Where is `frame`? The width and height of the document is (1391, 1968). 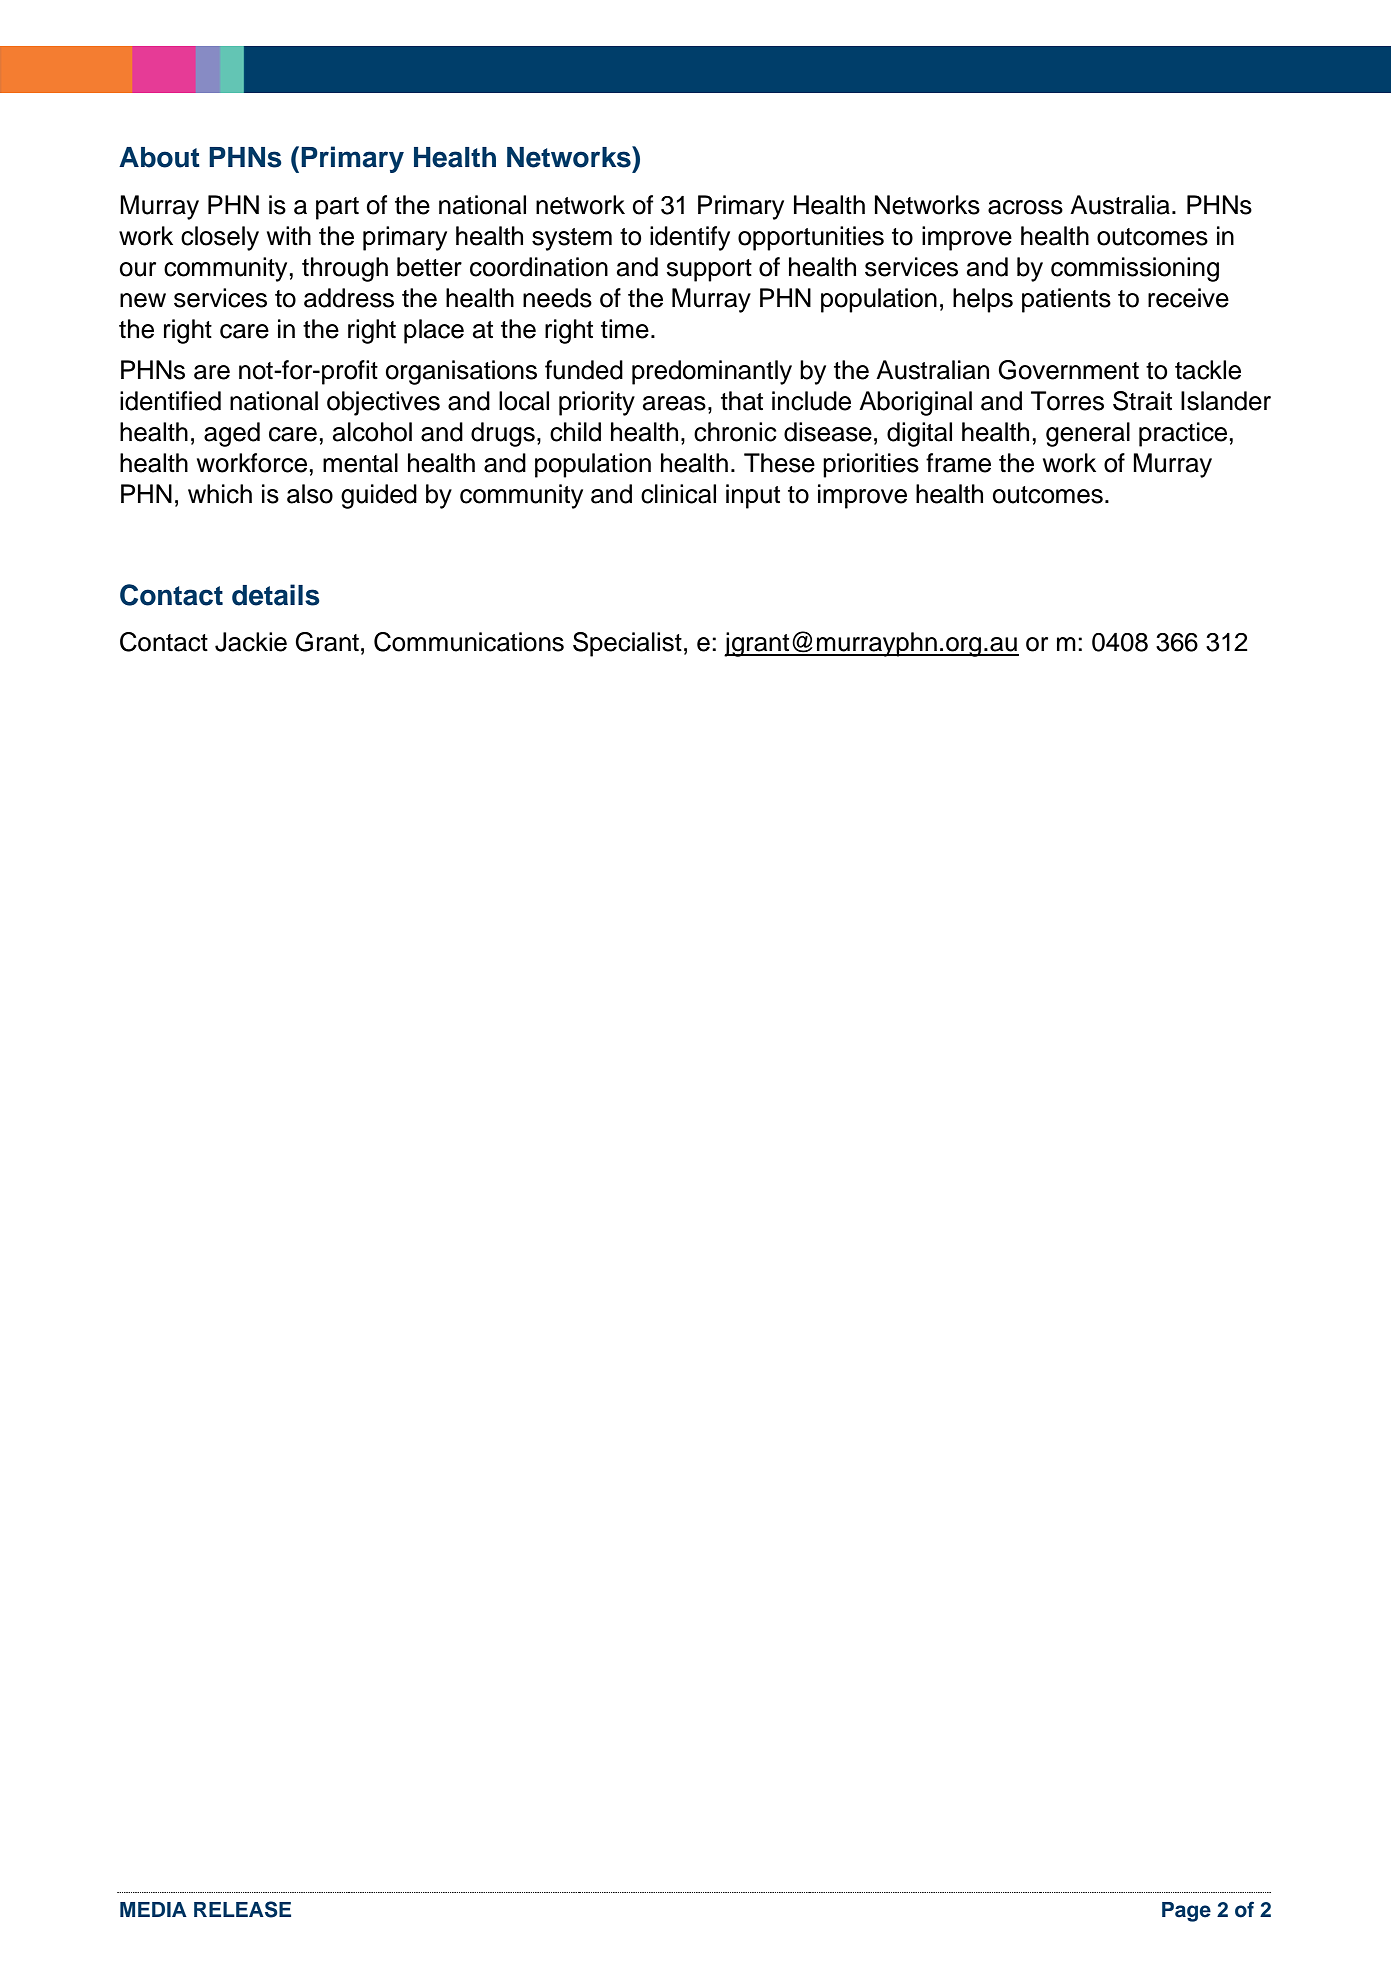 frame is located at coordinates (958, 463).
